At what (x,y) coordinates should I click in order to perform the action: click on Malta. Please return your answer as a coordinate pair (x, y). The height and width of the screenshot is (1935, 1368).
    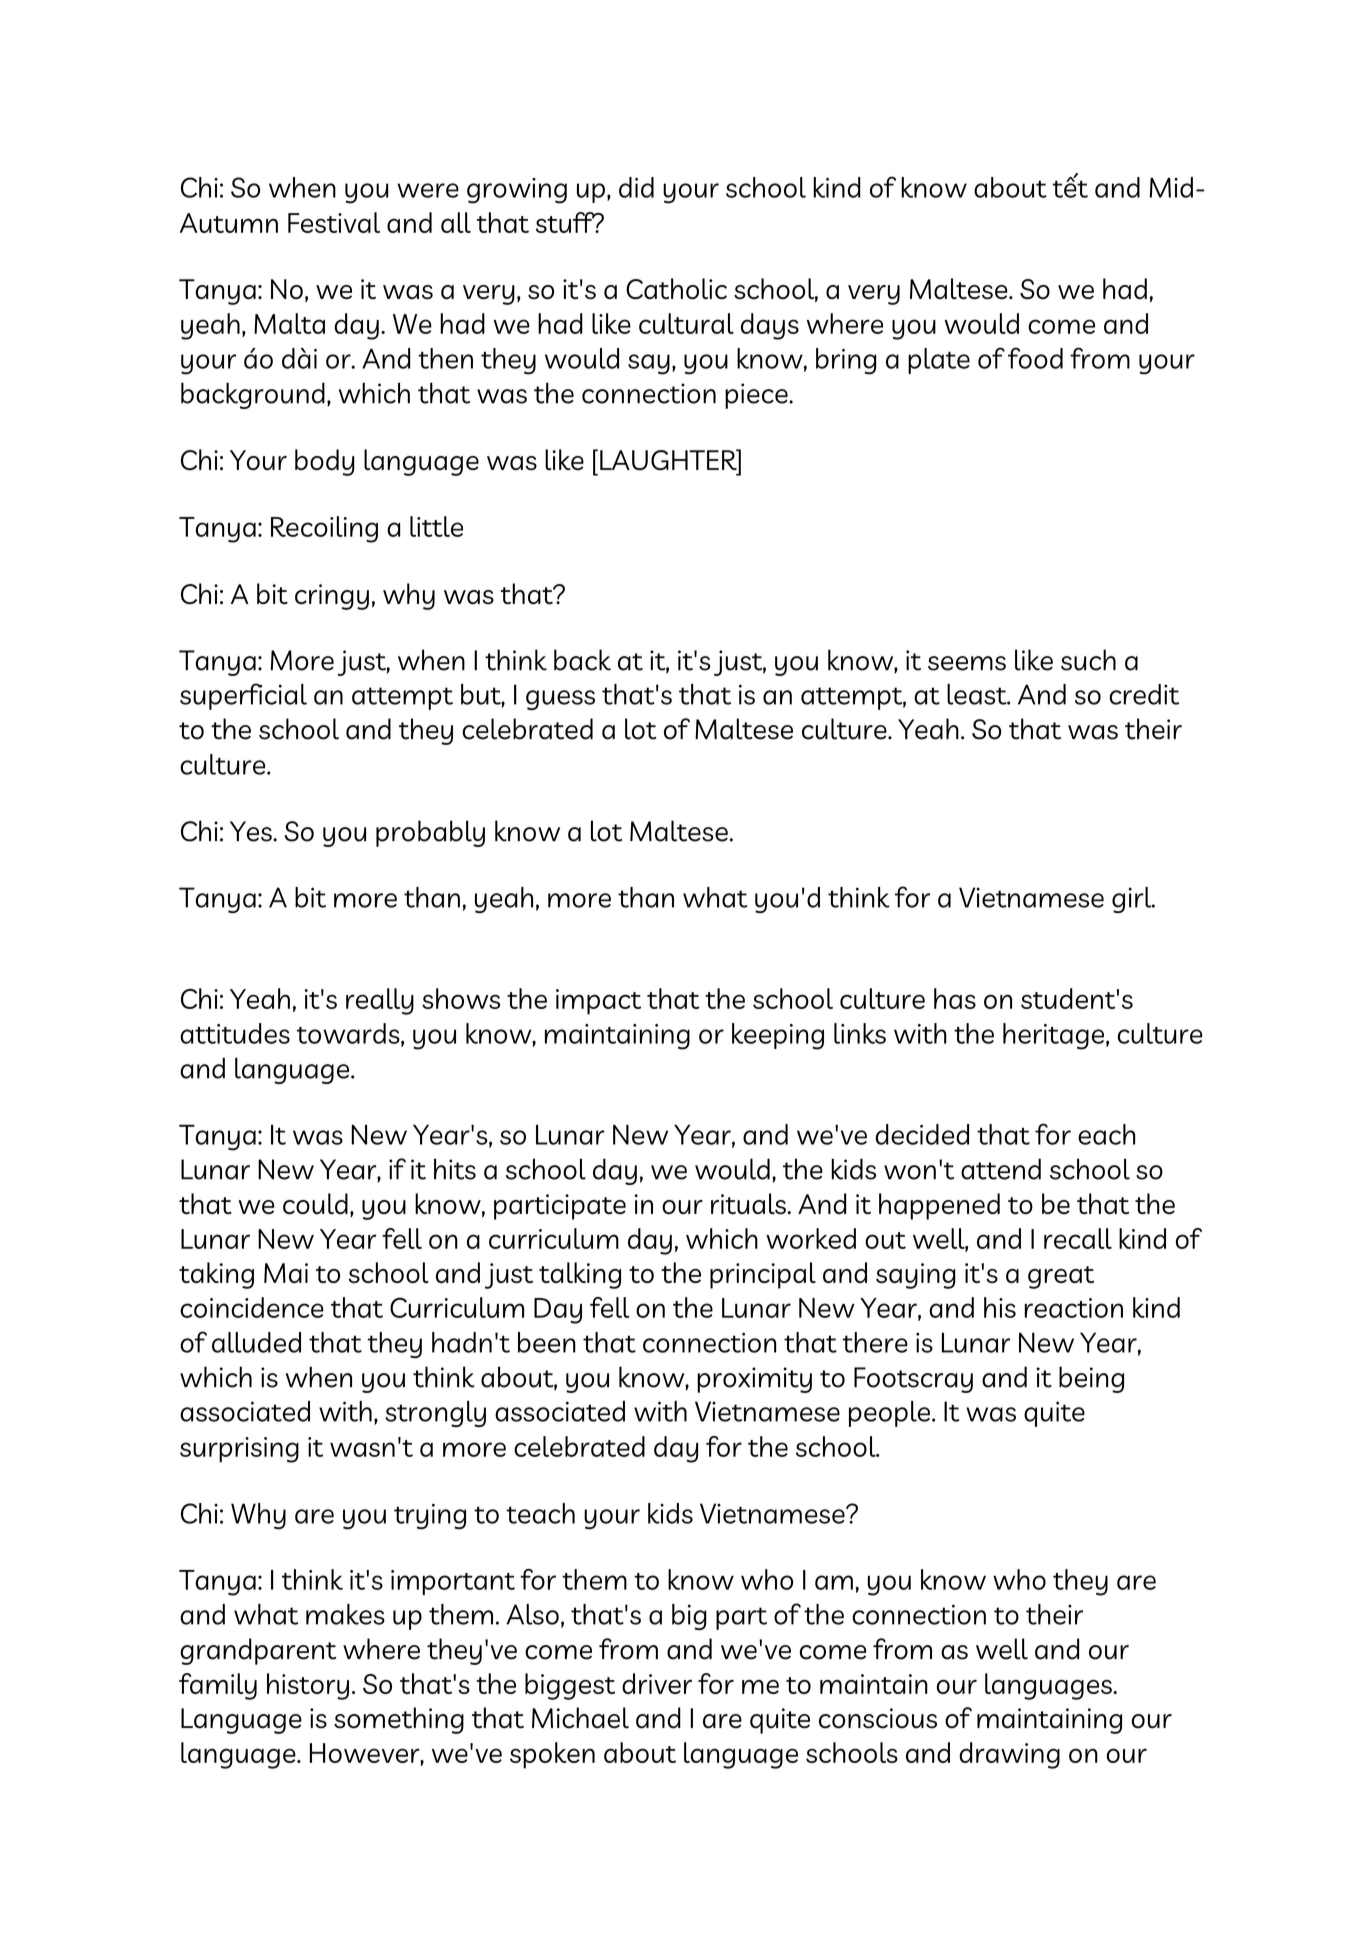
    Looking at the image, I should click on (289, 323).
